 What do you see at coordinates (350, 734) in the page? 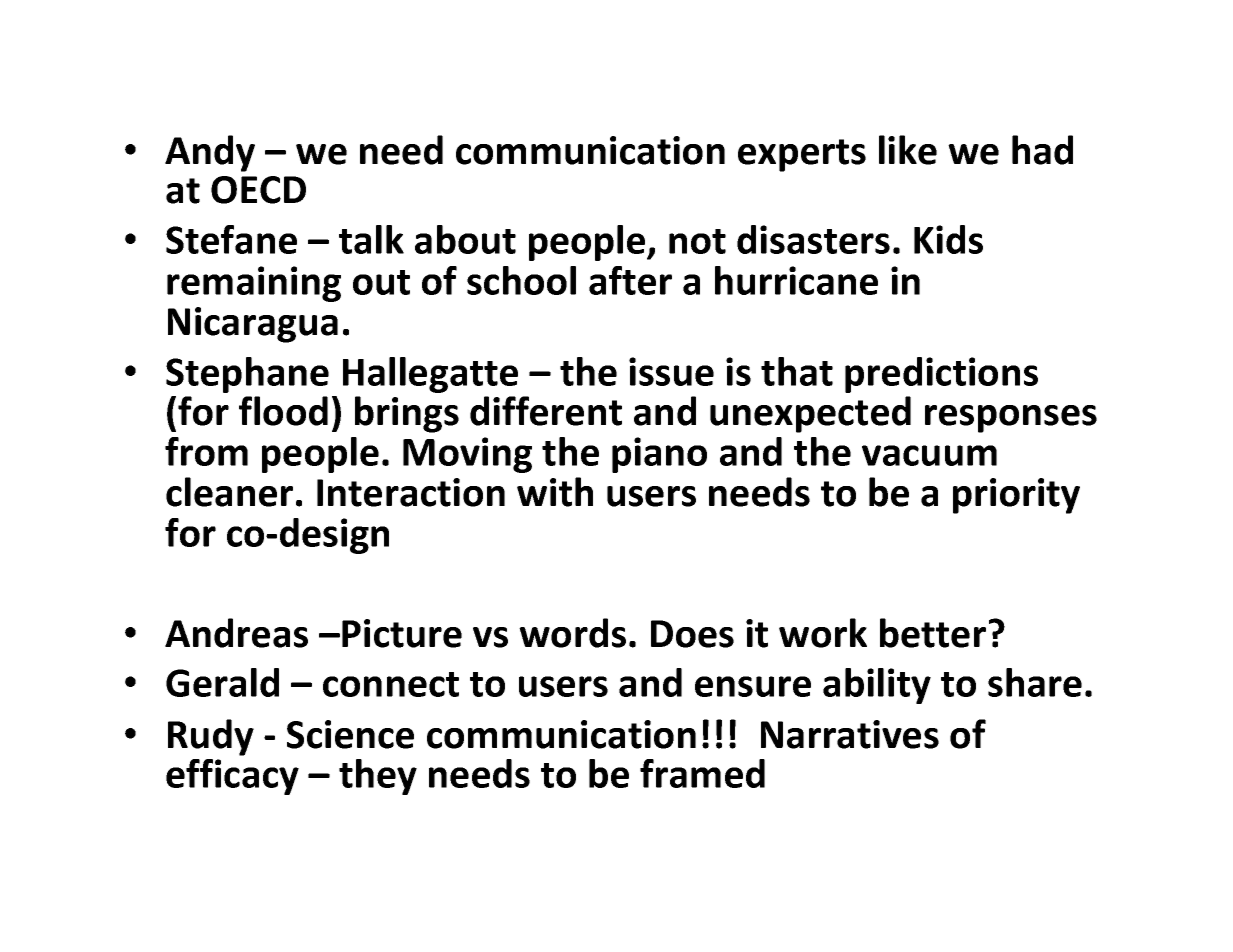
I see `Science` at bounding box center [350, 734].
